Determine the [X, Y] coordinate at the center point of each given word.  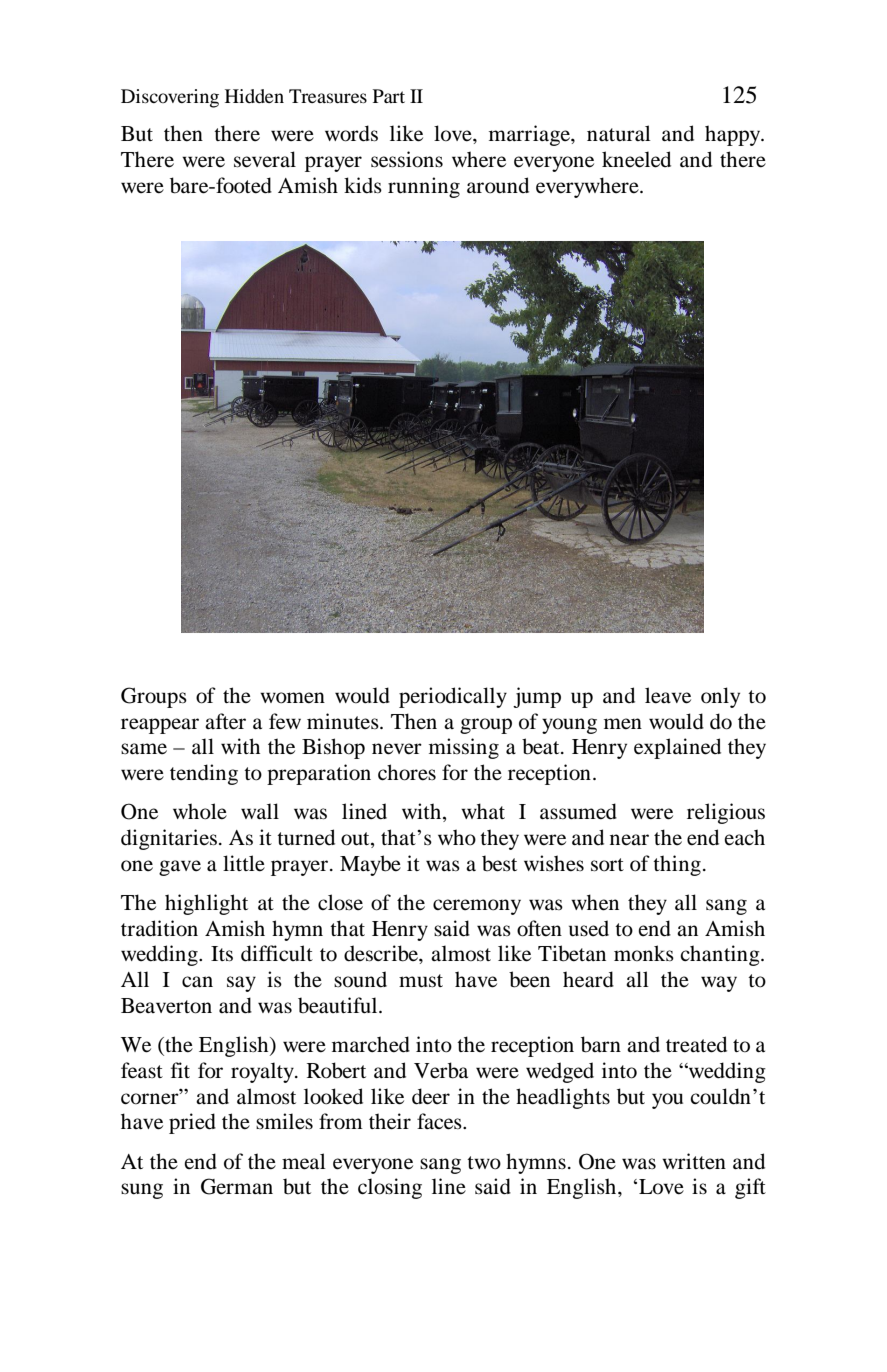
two [484, 1163]
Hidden [254, 96]
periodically [453, 697]
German [237, 1186]
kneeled [636, 159]
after [225, 721]
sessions [407, 159]
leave [668, 695]
